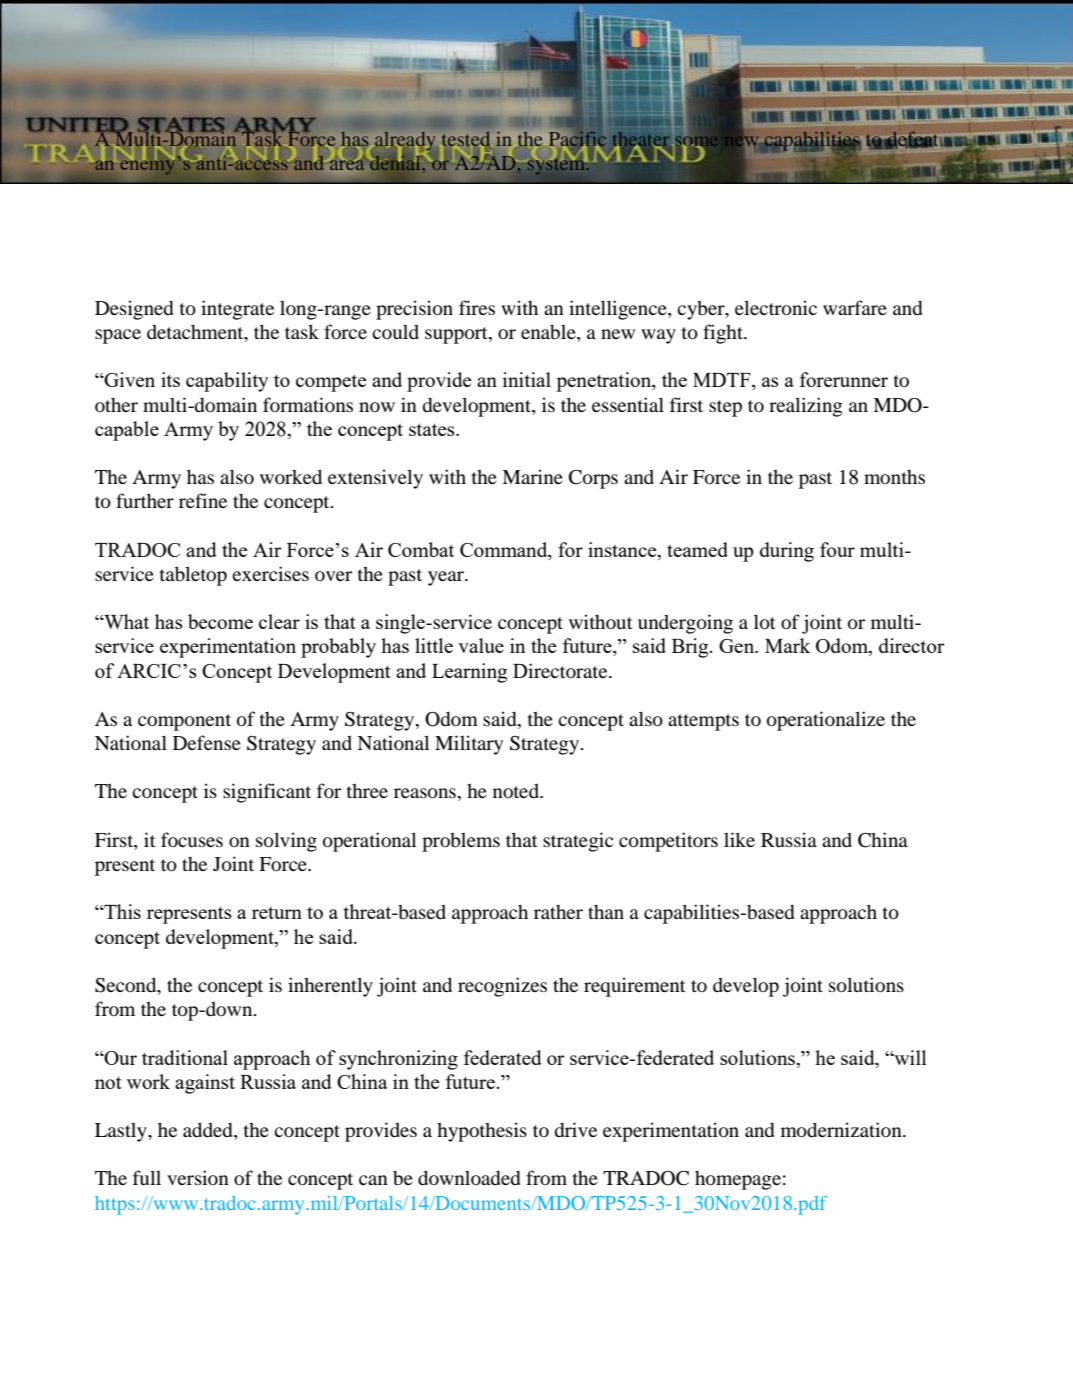  What do you see at coordinates (806, 407) in the document?
I see `realizing` at bounding box center [806, 407].
